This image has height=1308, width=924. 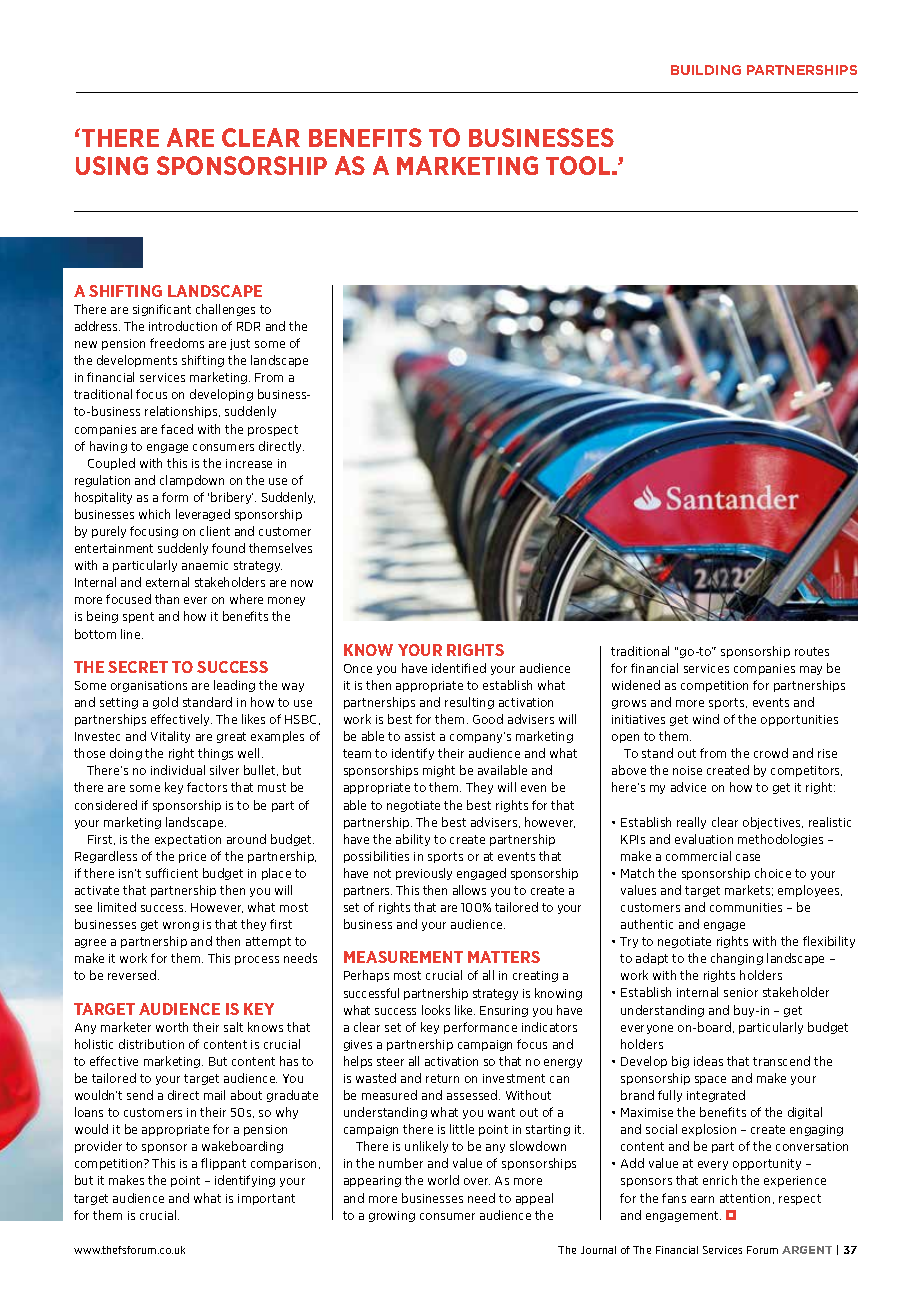 I want to click on RDR, so click(x=248, y=326).
